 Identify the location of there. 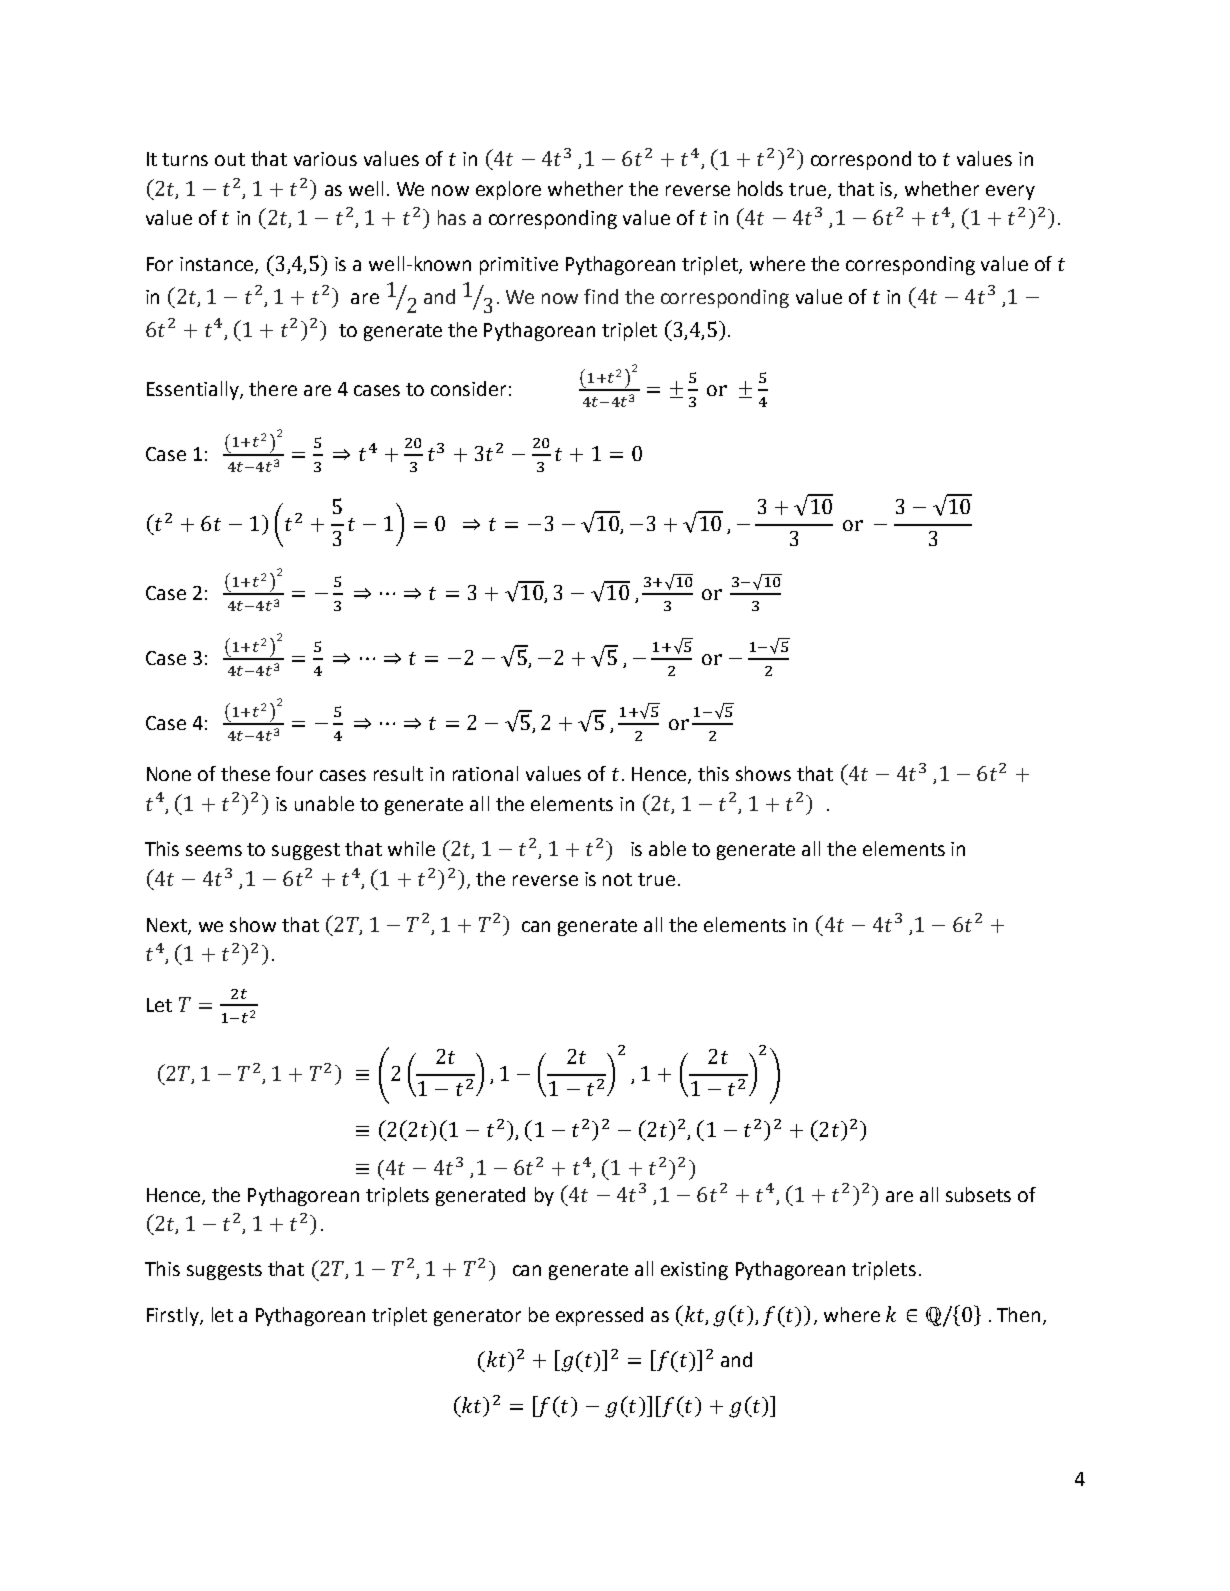
(273, 388).
